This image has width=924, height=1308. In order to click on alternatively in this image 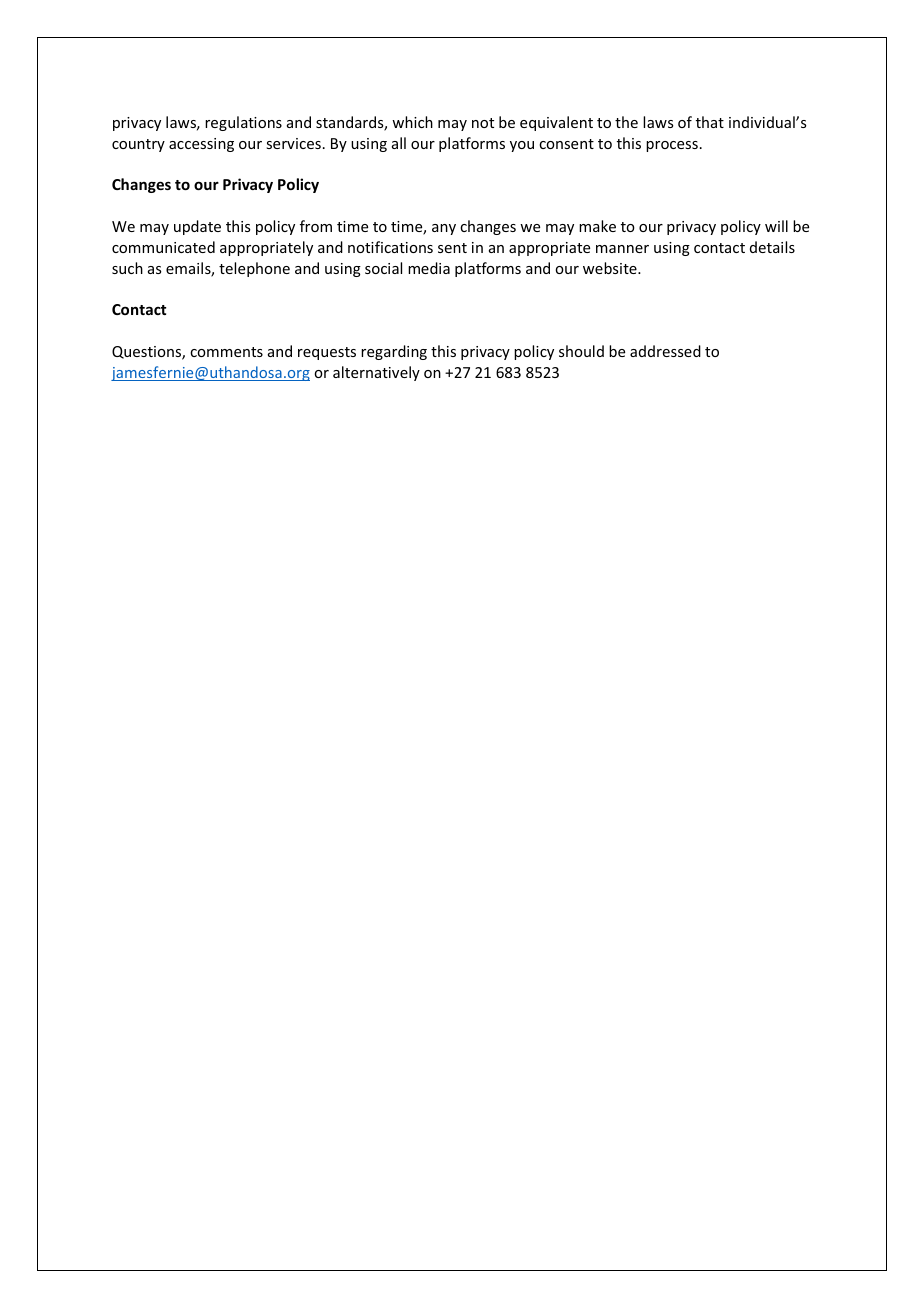, I will do `click(376, 373)`.
